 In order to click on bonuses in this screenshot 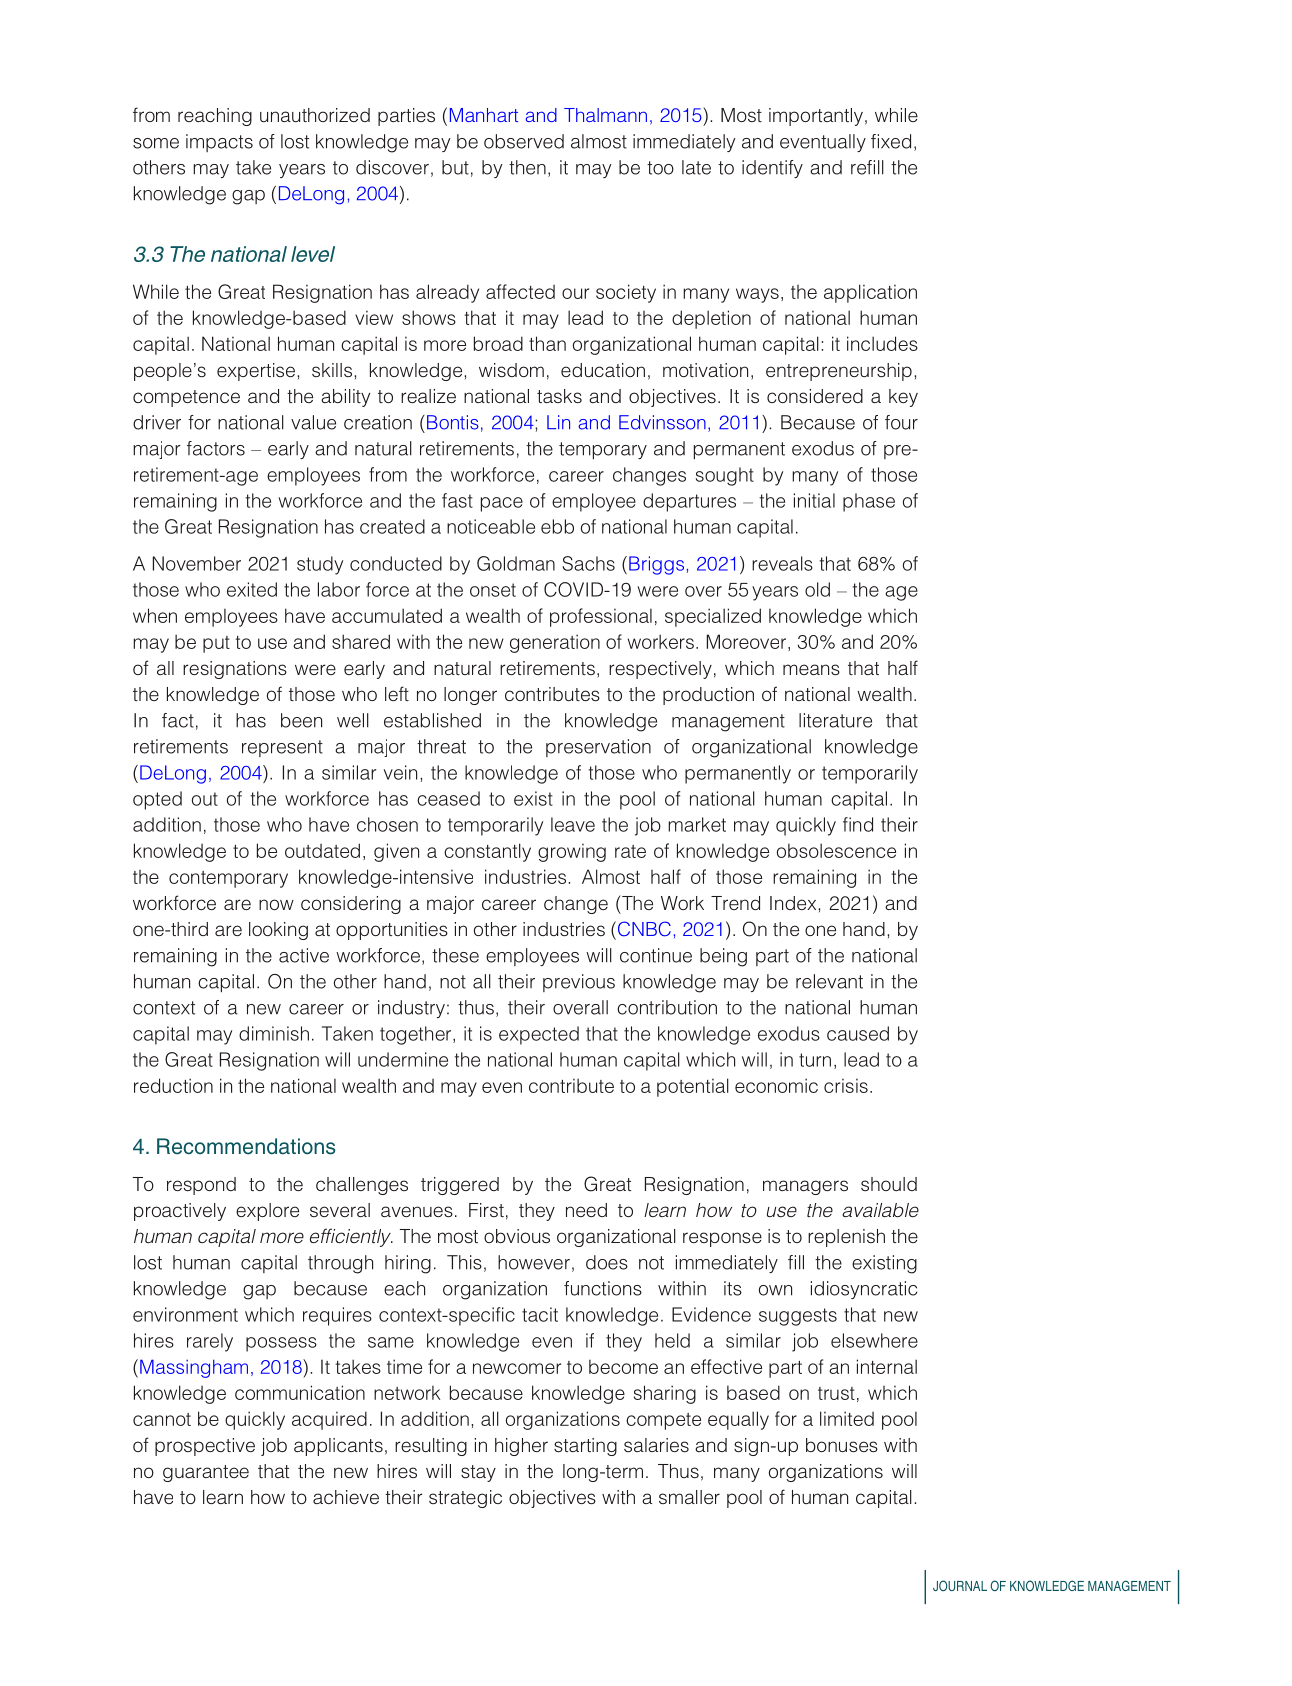, I will do `click(842, 1445)`.
